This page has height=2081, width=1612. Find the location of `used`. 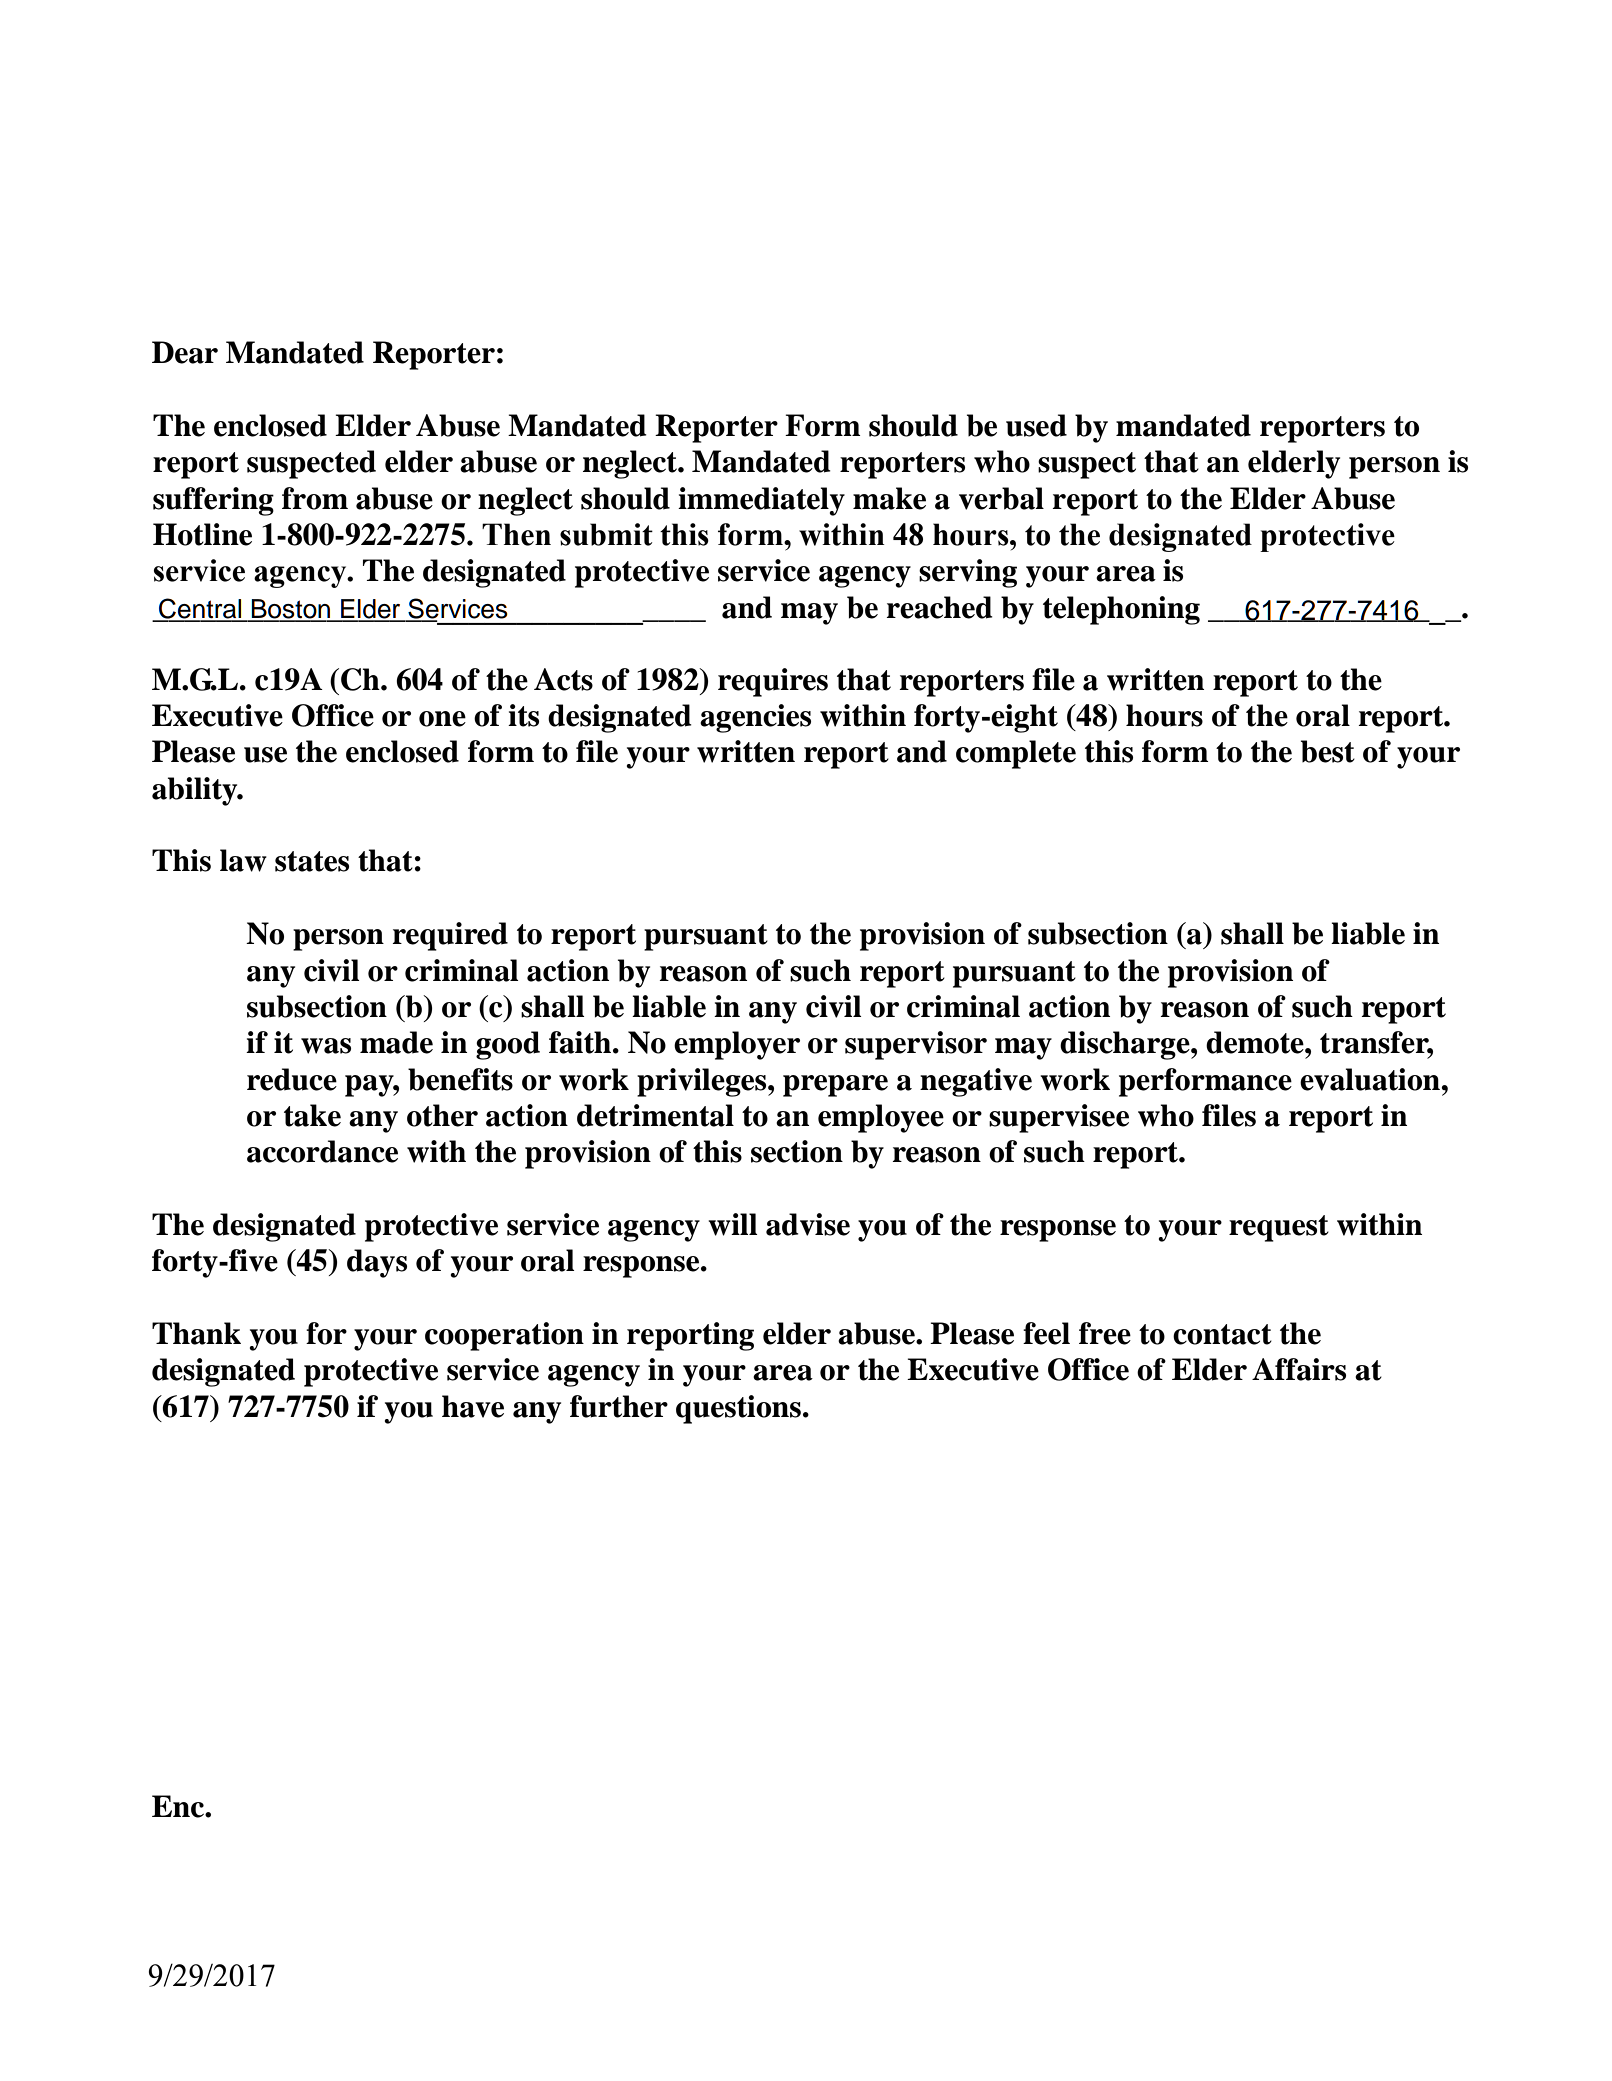

used is located at coordinates (1036, 425).
